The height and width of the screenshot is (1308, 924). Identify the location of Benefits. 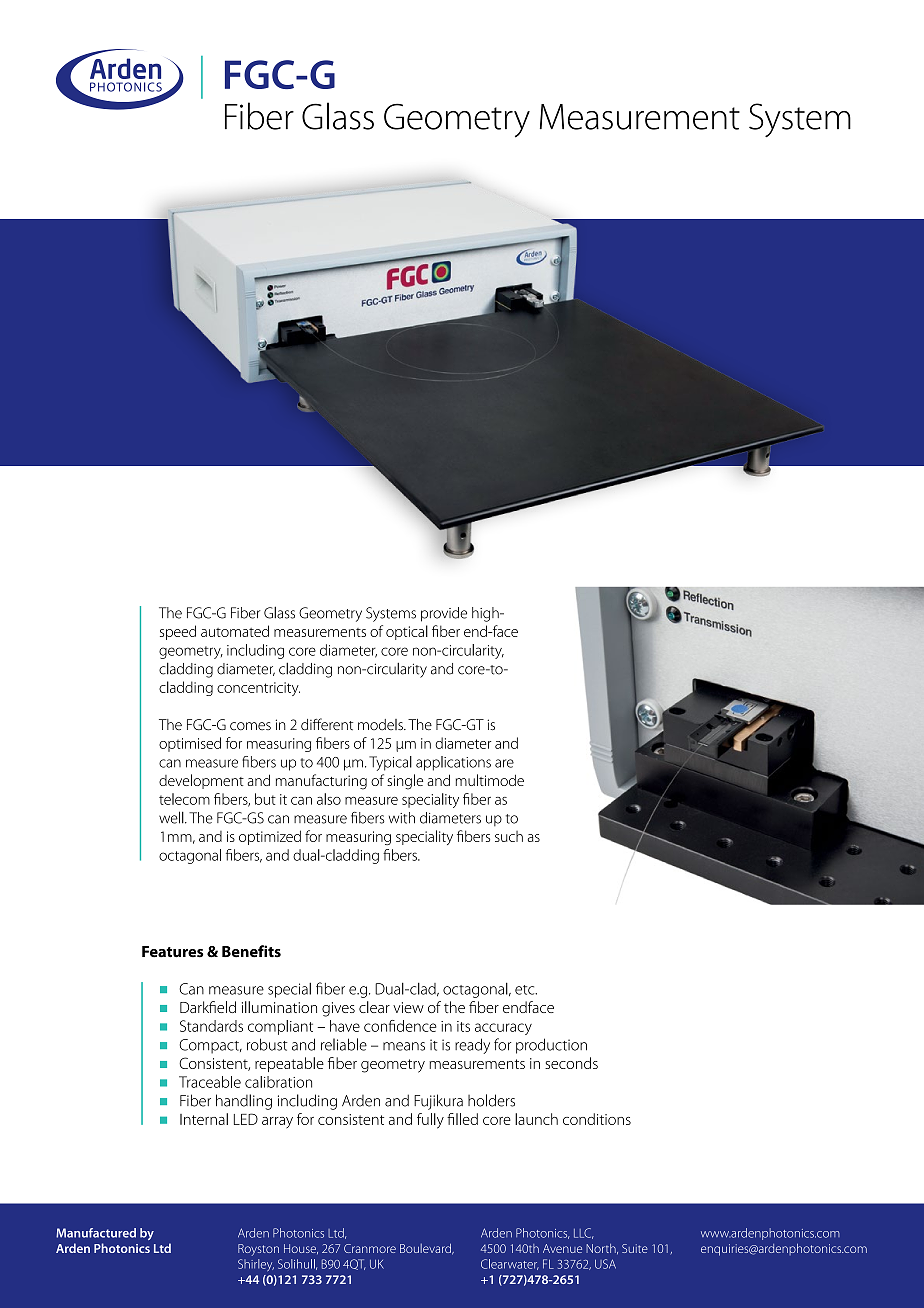
(251, 951).
